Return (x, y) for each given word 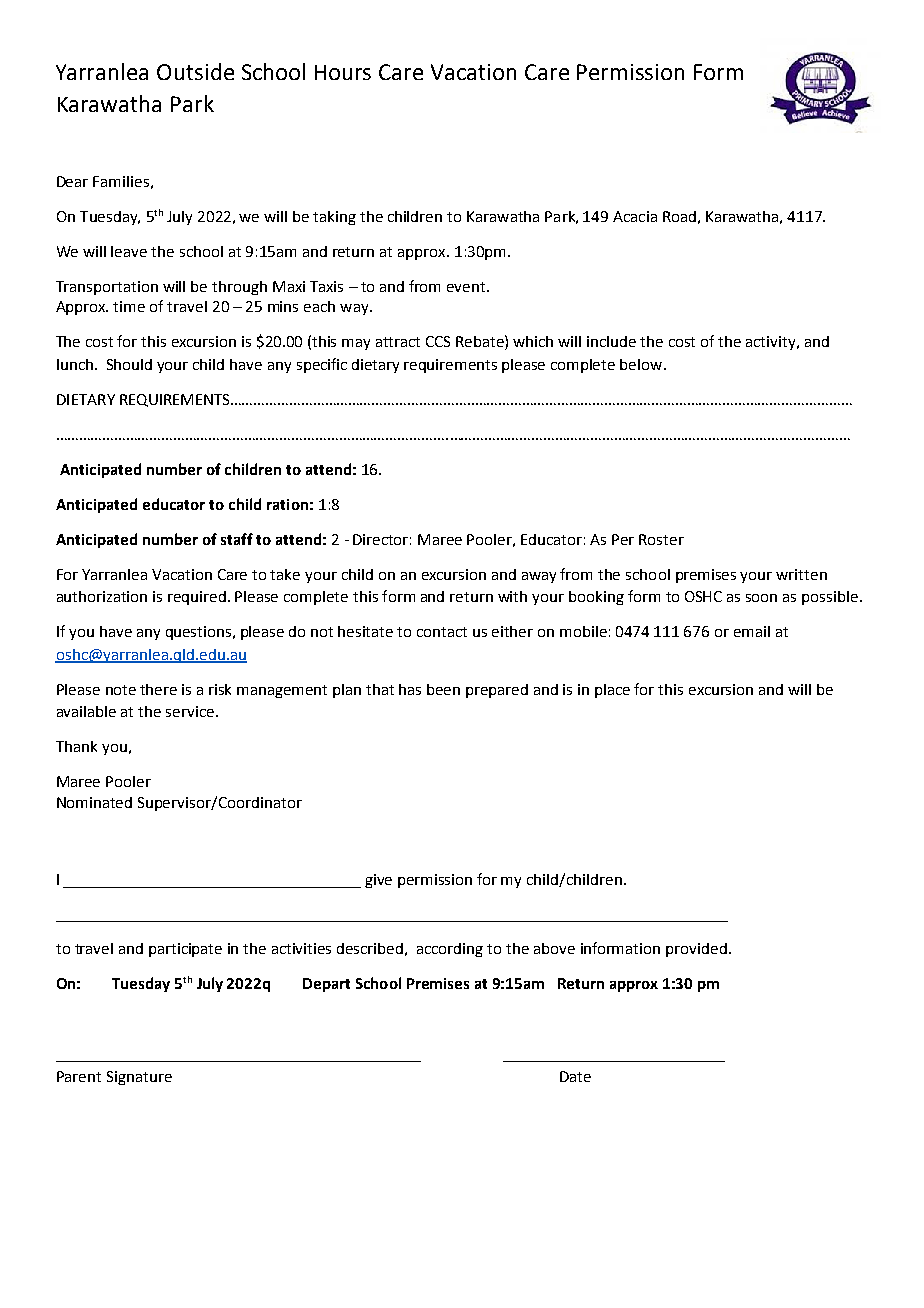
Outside (195, 71)
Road (679, 216)
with (512, 596)
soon (761, 598)
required (198, 598)
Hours (343, 72)
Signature (139, 1078)
